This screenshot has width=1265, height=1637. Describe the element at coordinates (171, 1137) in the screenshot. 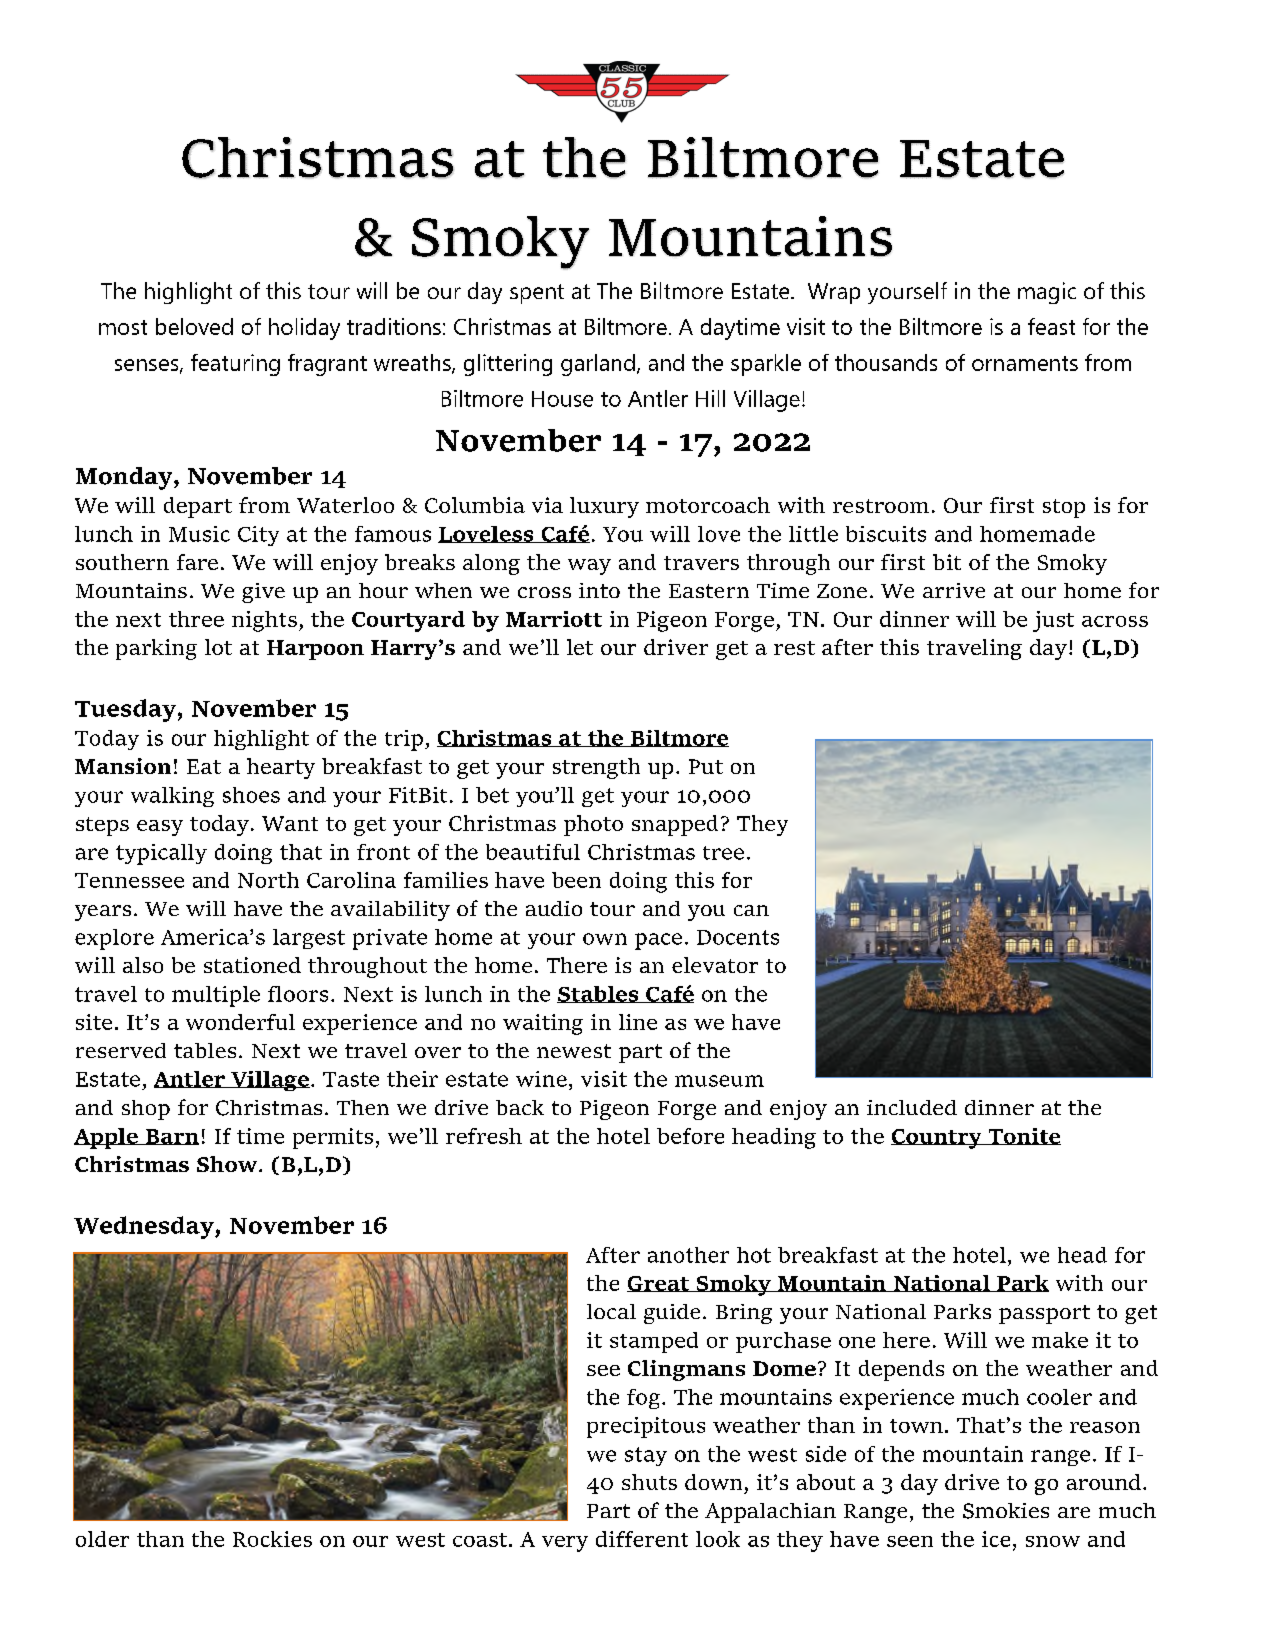

I see `Barn` at that location.
